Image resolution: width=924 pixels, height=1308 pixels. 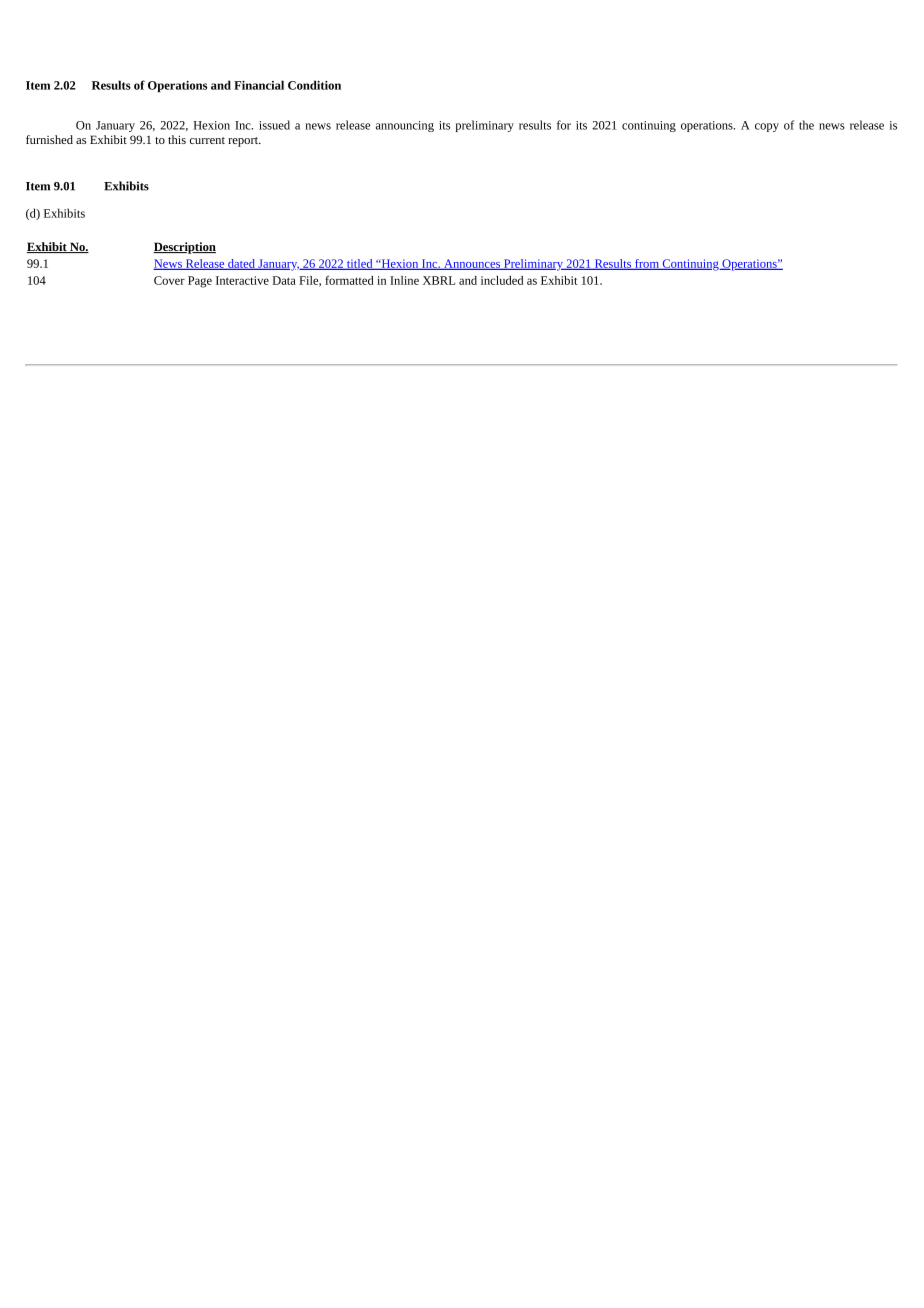 I want to click on report, so click(x=244, y=142).
